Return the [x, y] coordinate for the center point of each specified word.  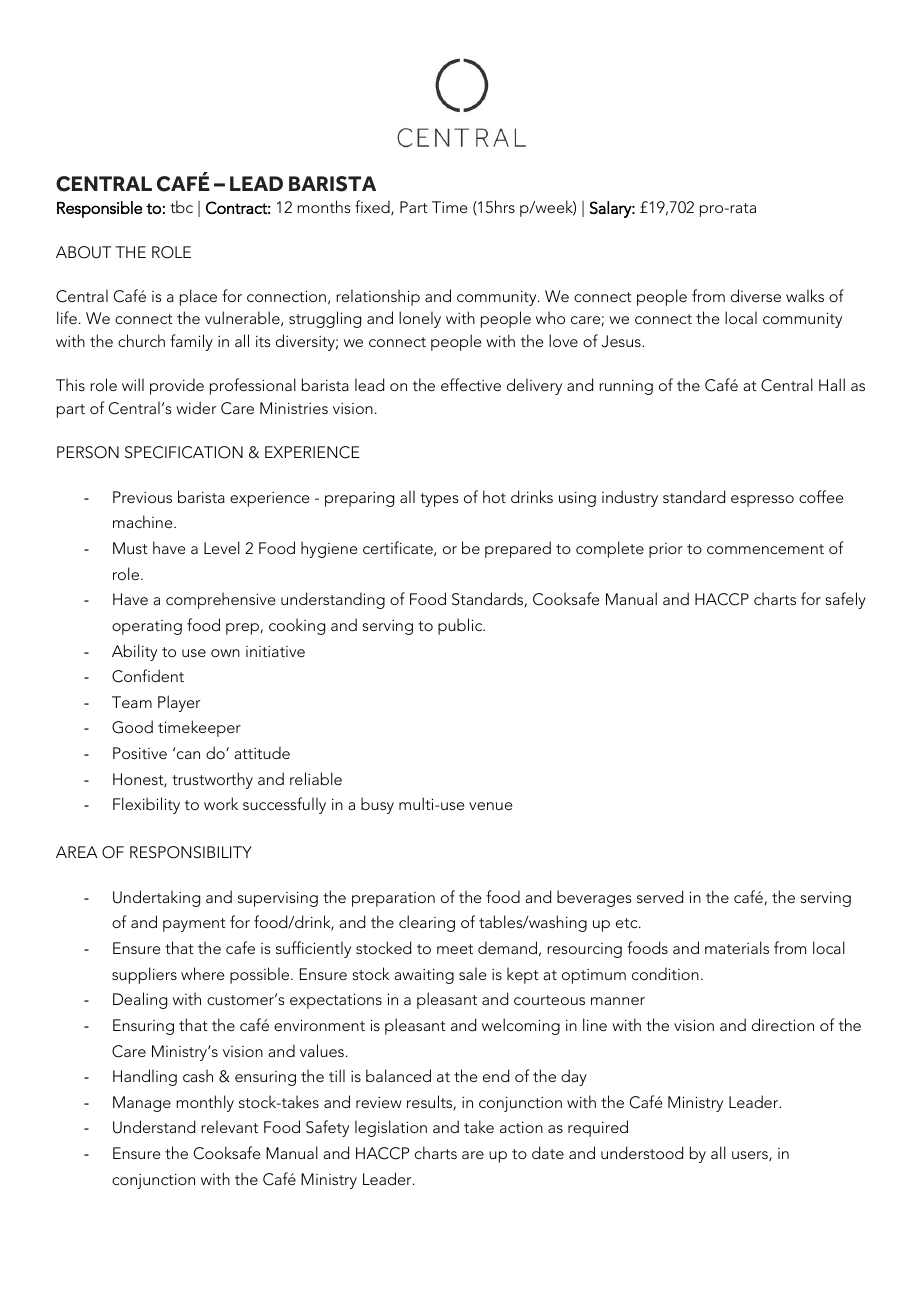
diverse [756, 295]
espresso [762, 501]
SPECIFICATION [184, 452]
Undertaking [156, 898]
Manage [142, 1104]
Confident [148, 676]
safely [845, 600]
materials [737, 947]
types [439, 500]
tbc [181, 206]
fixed [373, 207]
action [521, 1127]
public [461, 626]
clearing [427, 923]
